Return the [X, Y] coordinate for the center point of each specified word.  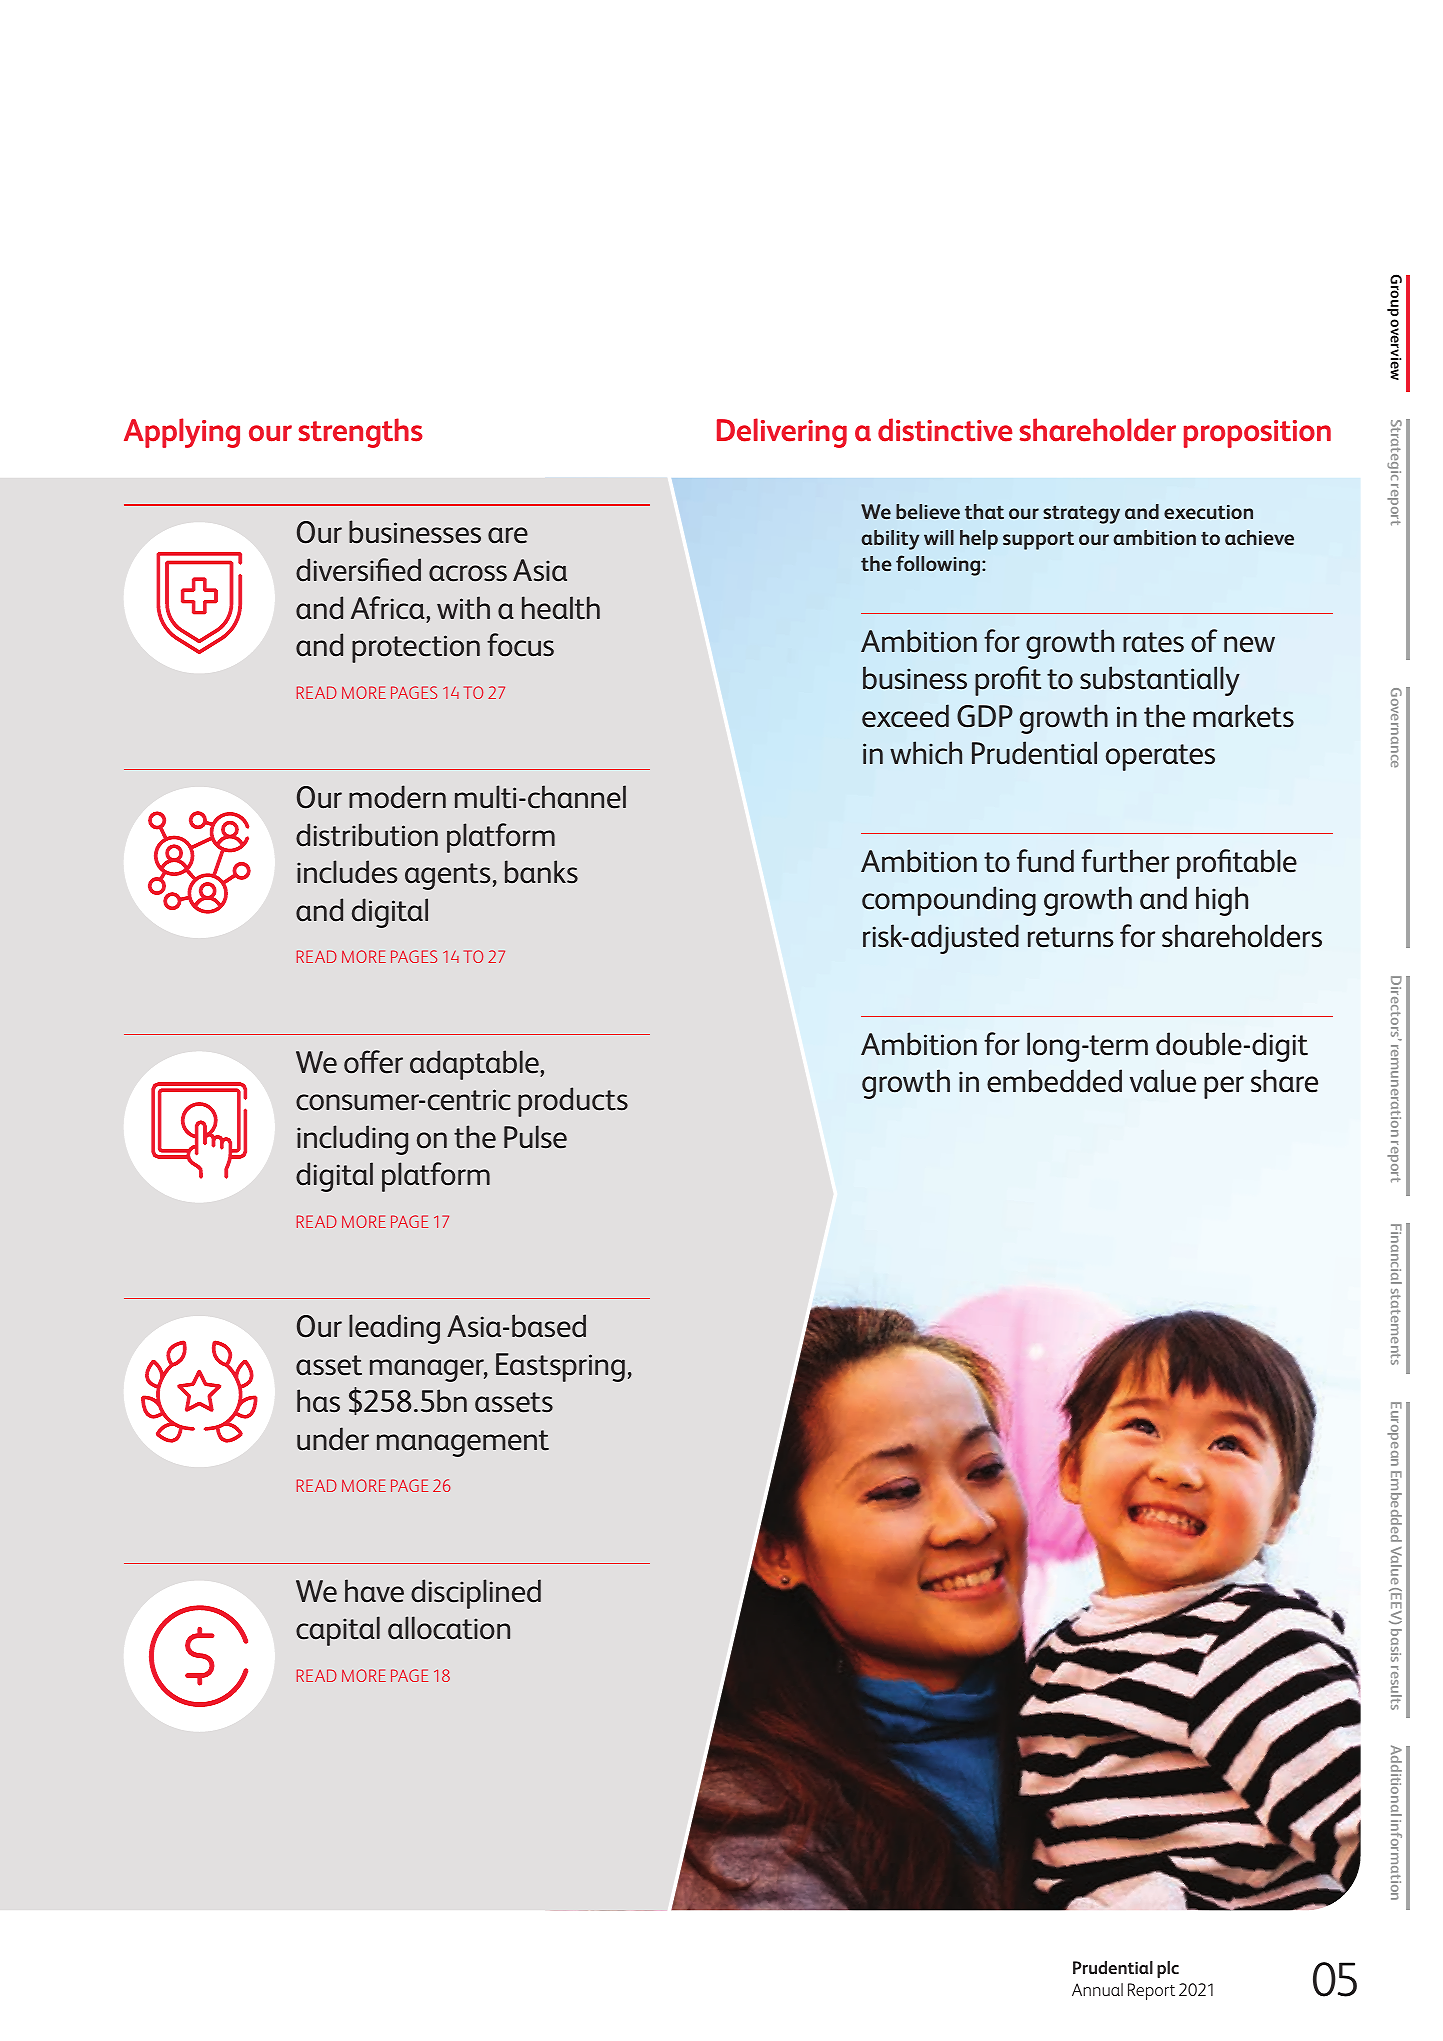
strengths [360, 433]
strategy [1081, 514]
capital [338, 1631]
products [573, 1102]
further [1125, 861]
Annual [1097, 1989]
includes [347, 872]
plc [1168, 1969]
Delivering [782, 433]
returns [1071, 937]
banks [541, 872]
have [374, 1591]
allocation [449, 1628]
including [352, 1140]
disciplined [476, 1594]
